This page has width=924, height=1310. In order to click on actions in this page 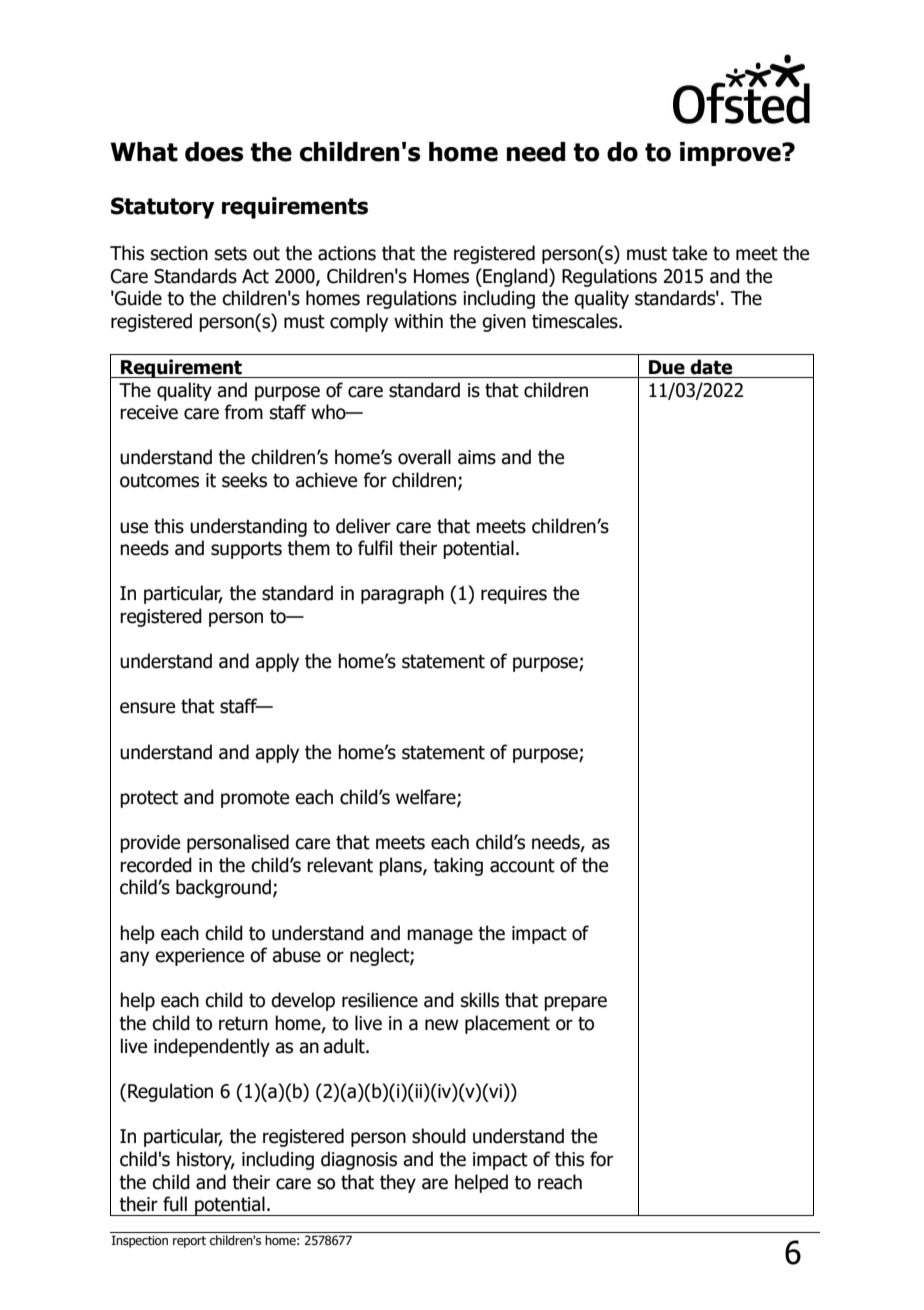, I will do `click(347, 253)`.
